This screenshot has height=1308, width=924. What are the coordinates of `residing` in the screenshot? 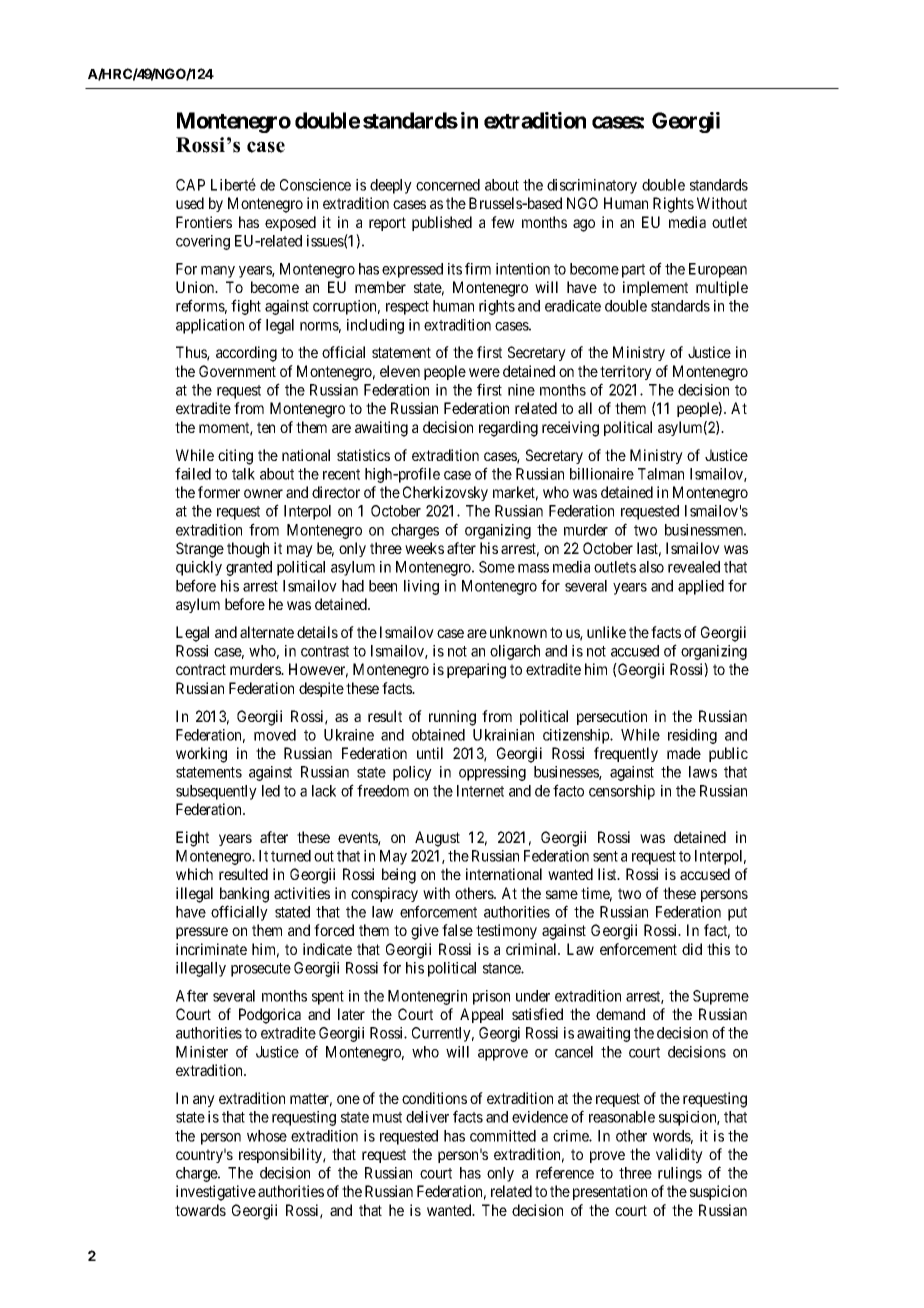 It's located at (692, 736).
